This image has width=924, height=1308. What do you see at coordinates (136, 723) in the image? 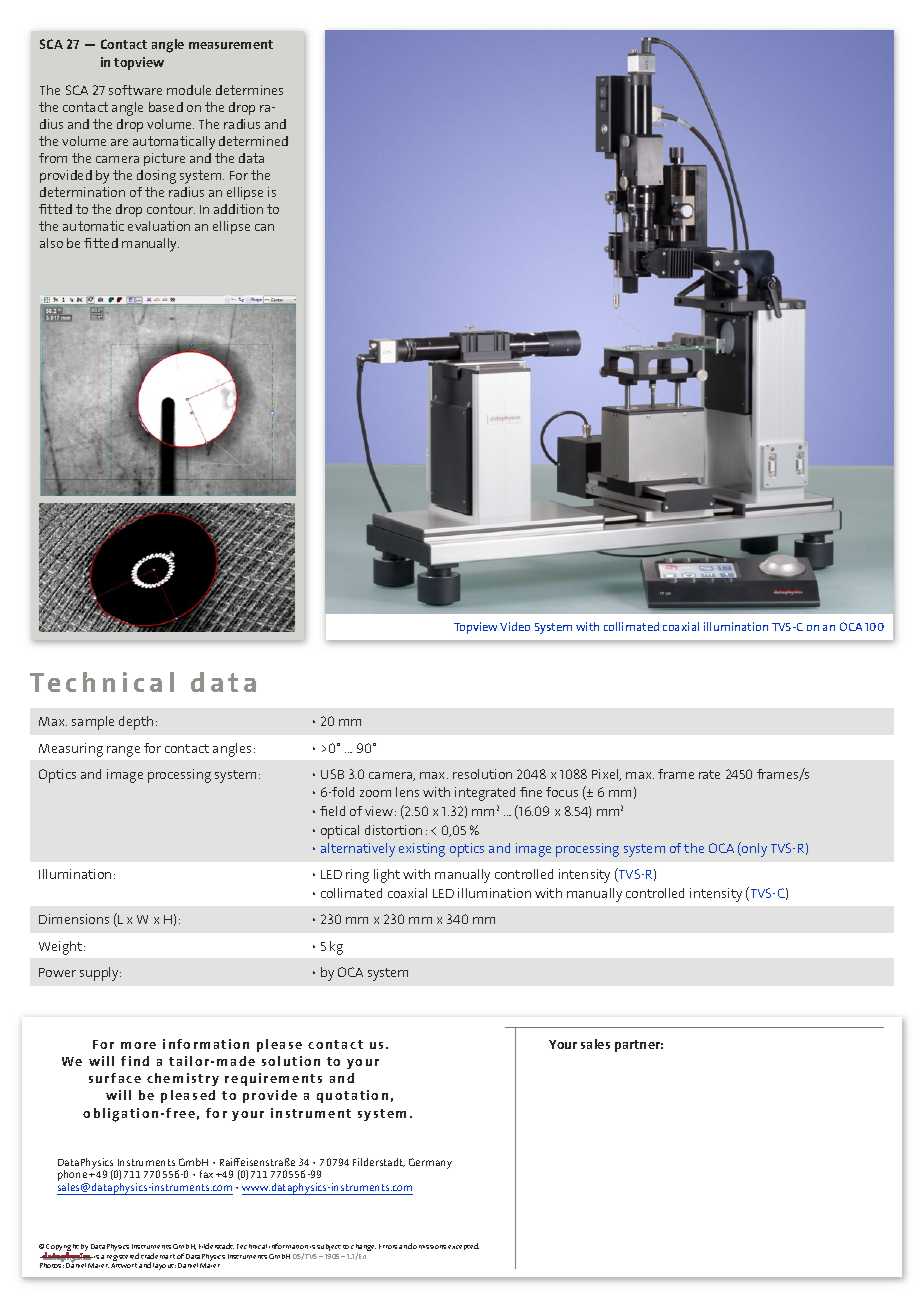
I see `depth` at bounding box center [136, 723].
